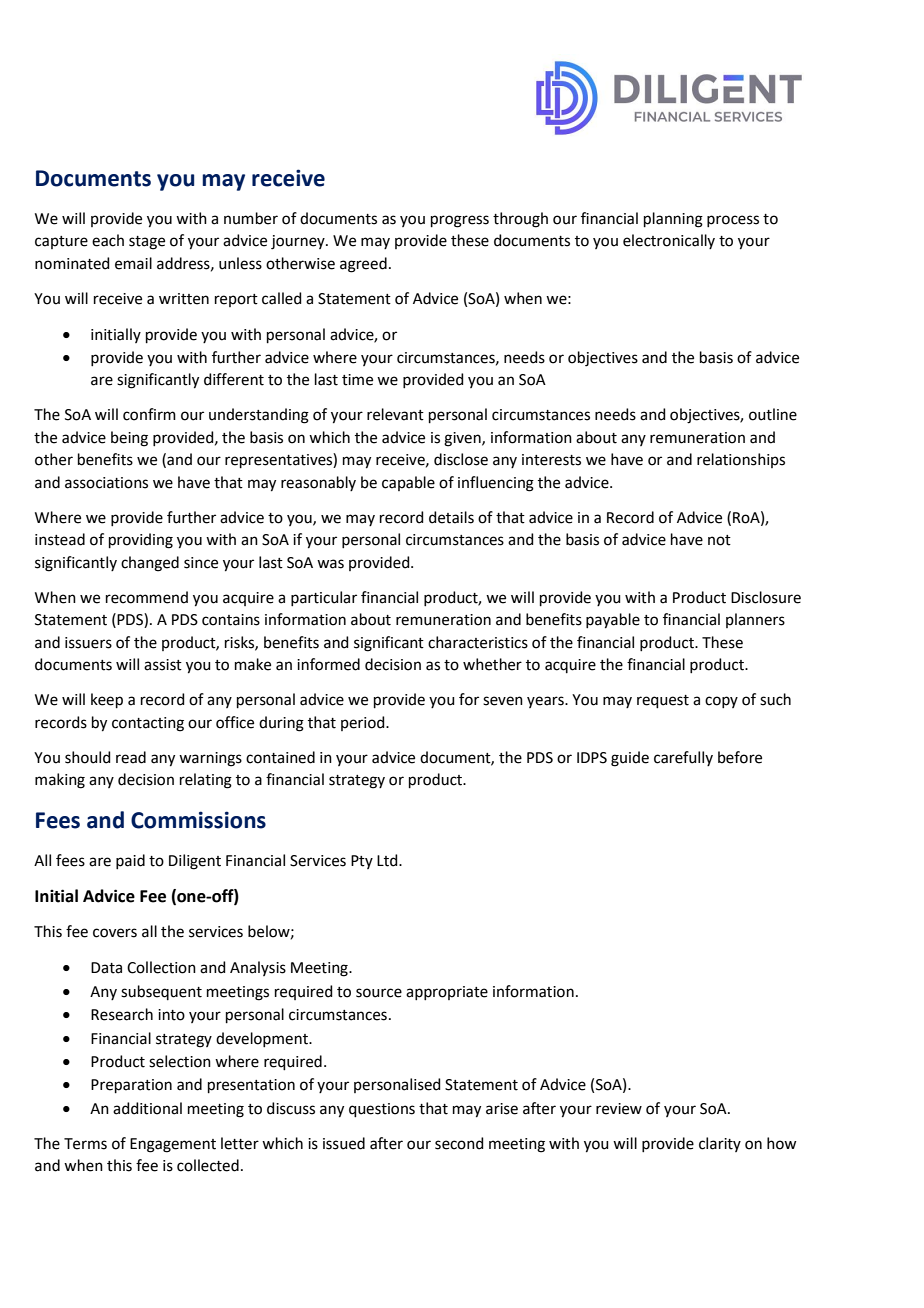 The height and width of the screenshot is (1308, 924). What do you see at coordinates (364, 723) in the screenshot?
I see `period` at bounding box center [364, 723].
